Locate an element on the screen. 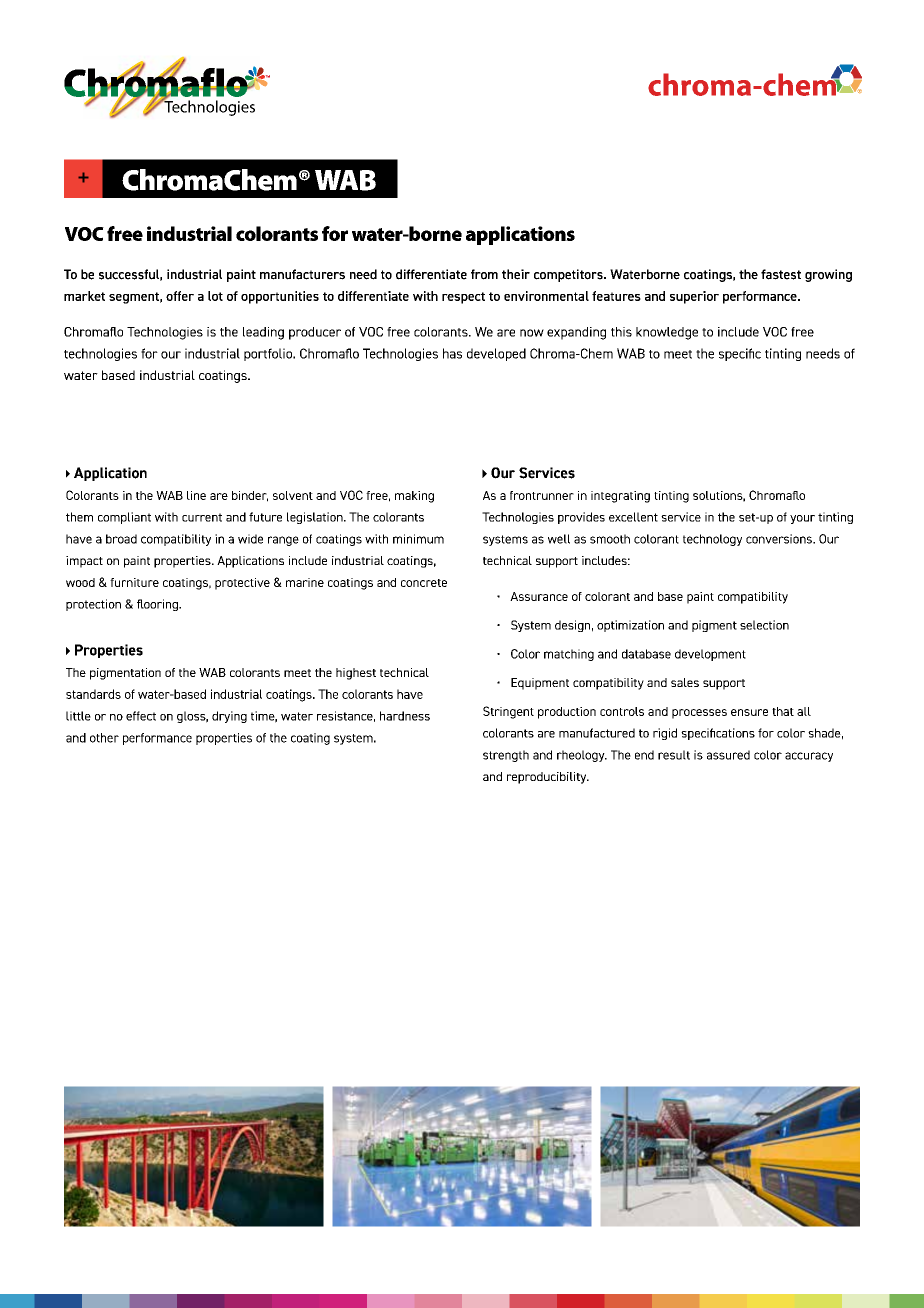 The height and width of the screenshot is (1308, 924). other is located at coordinates (104, 738).
